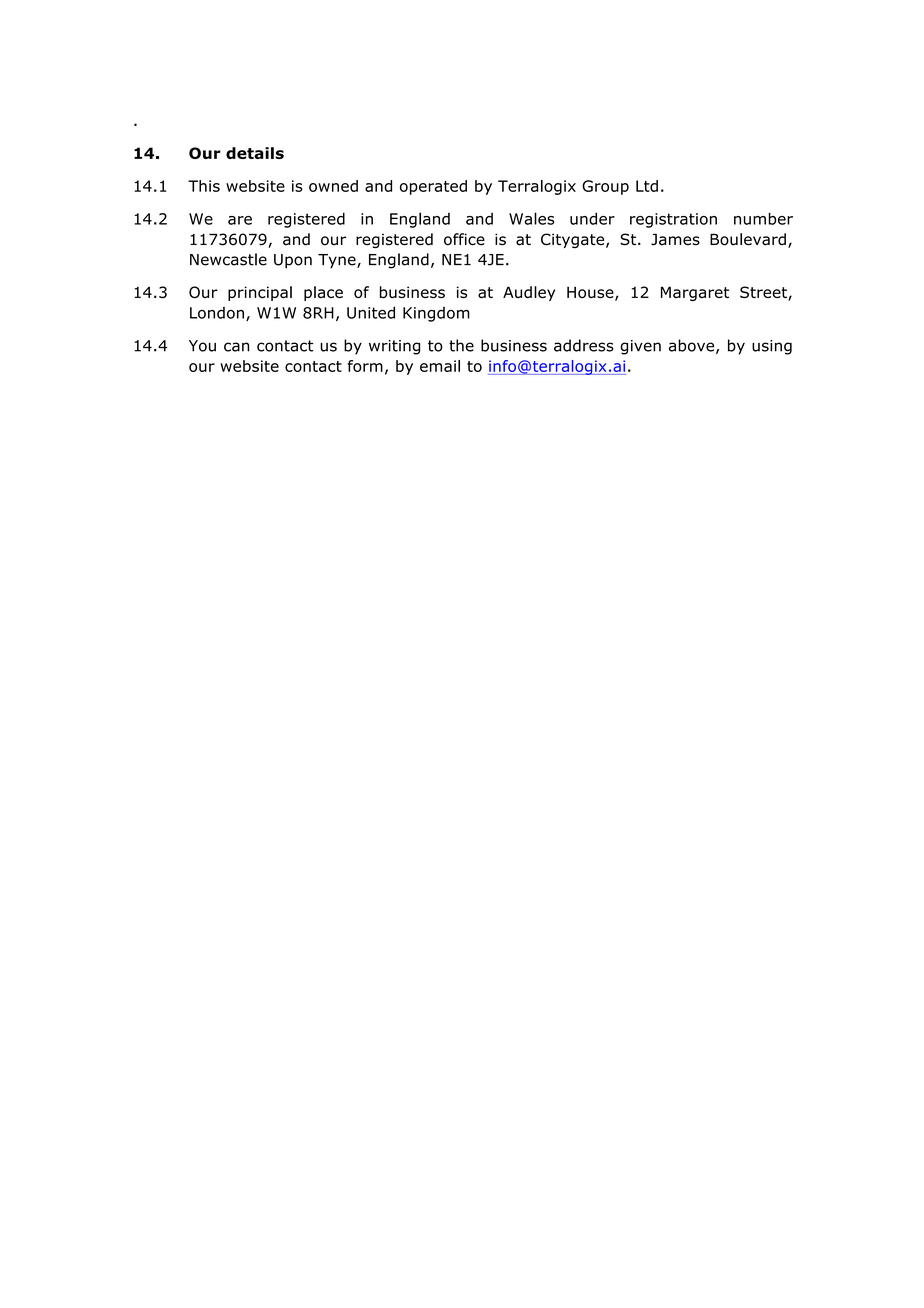 This image has width=924, height=1308. Describe the element at coordinates (647, 186) in the image. I see `Ltd` at that location.
